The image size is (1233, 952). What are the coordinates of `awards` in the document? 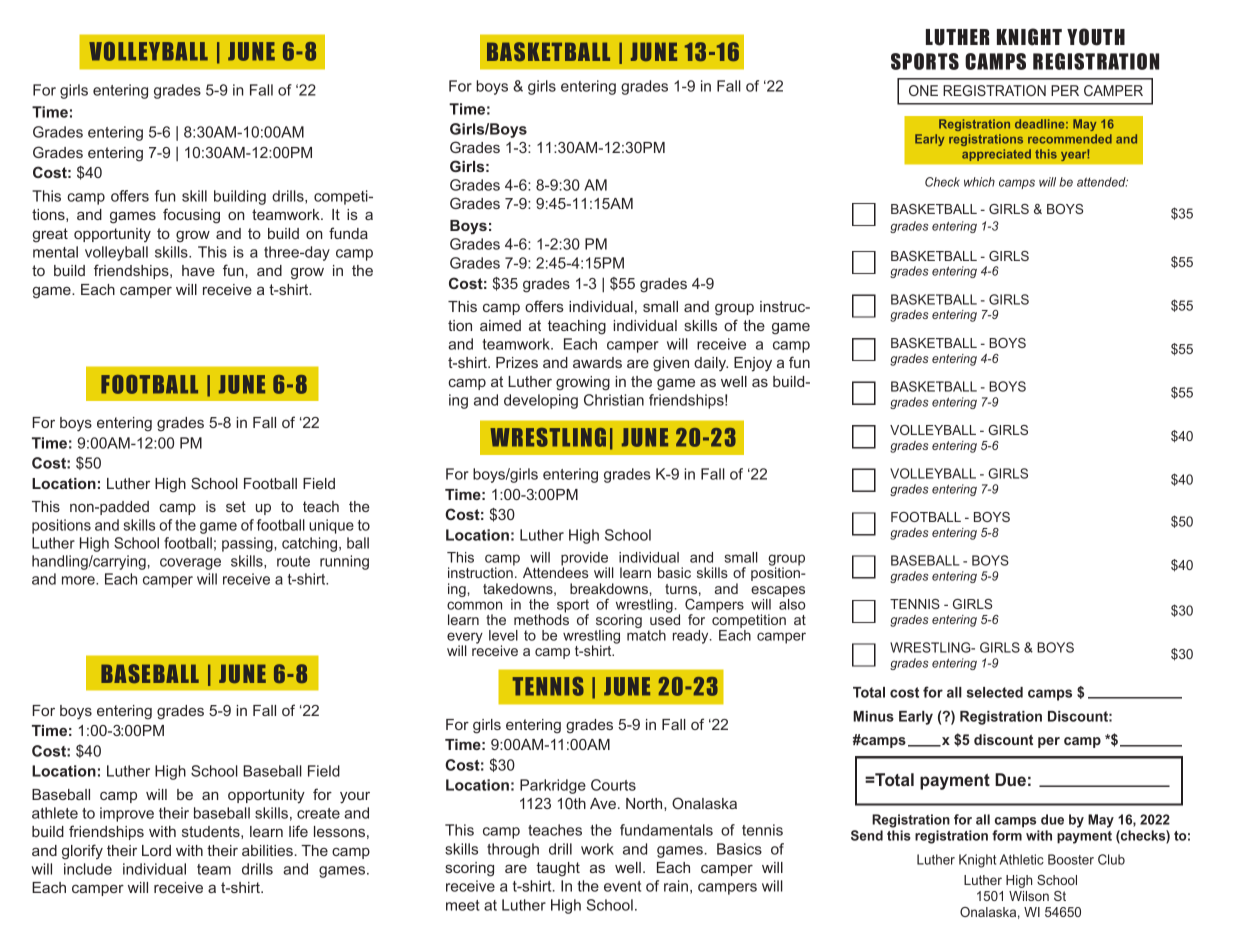 It's located at (597, 362).
